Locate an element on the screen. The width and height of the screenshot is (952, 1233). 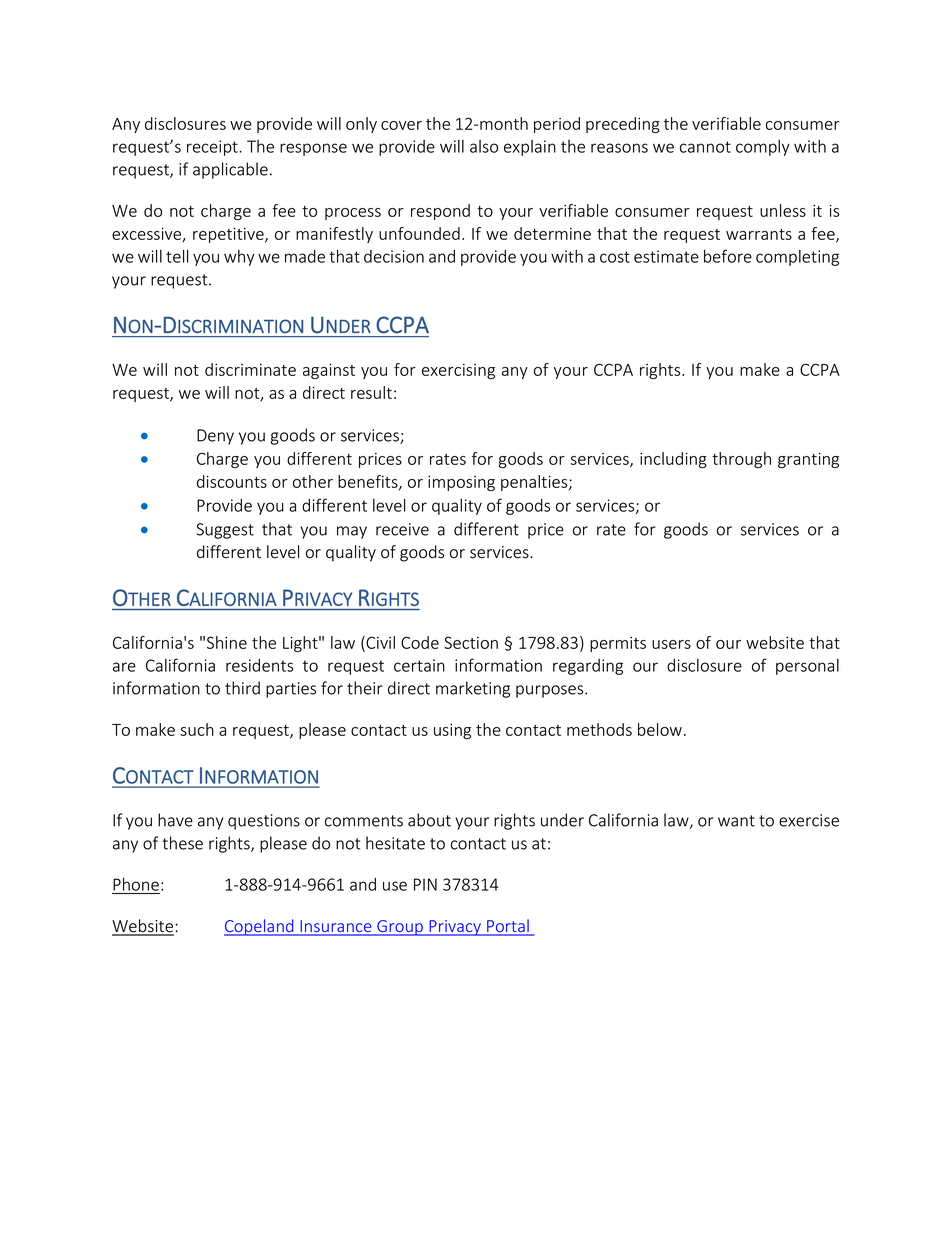
receipt is located at coordinates (213, 148).
